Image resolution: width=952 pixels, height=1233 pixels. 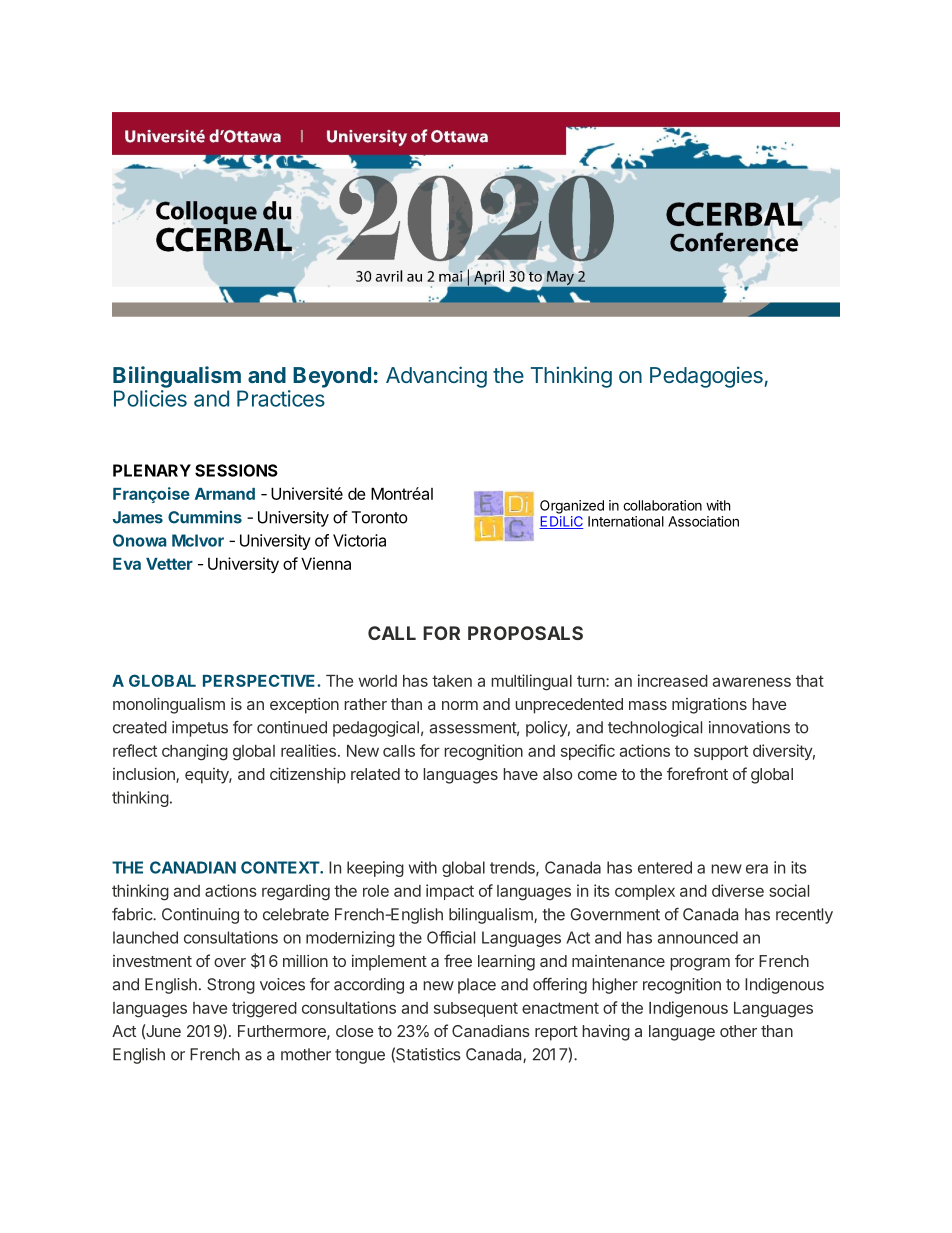 What do you see at coordinates (703, 521) in the page?
I see `Association` at bounding box center [703, 521].
